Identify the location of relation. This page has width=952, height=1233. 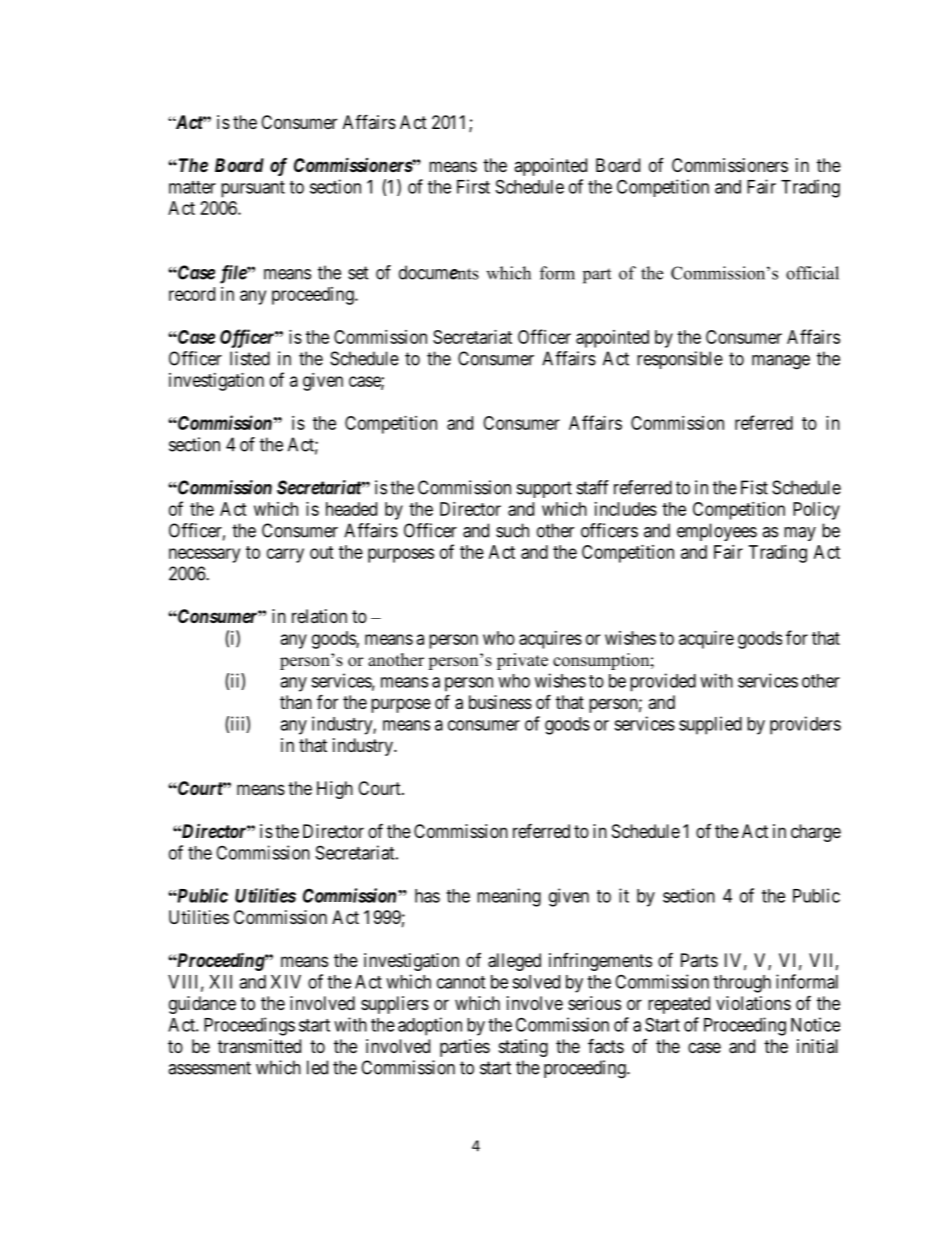
(319, 616).
